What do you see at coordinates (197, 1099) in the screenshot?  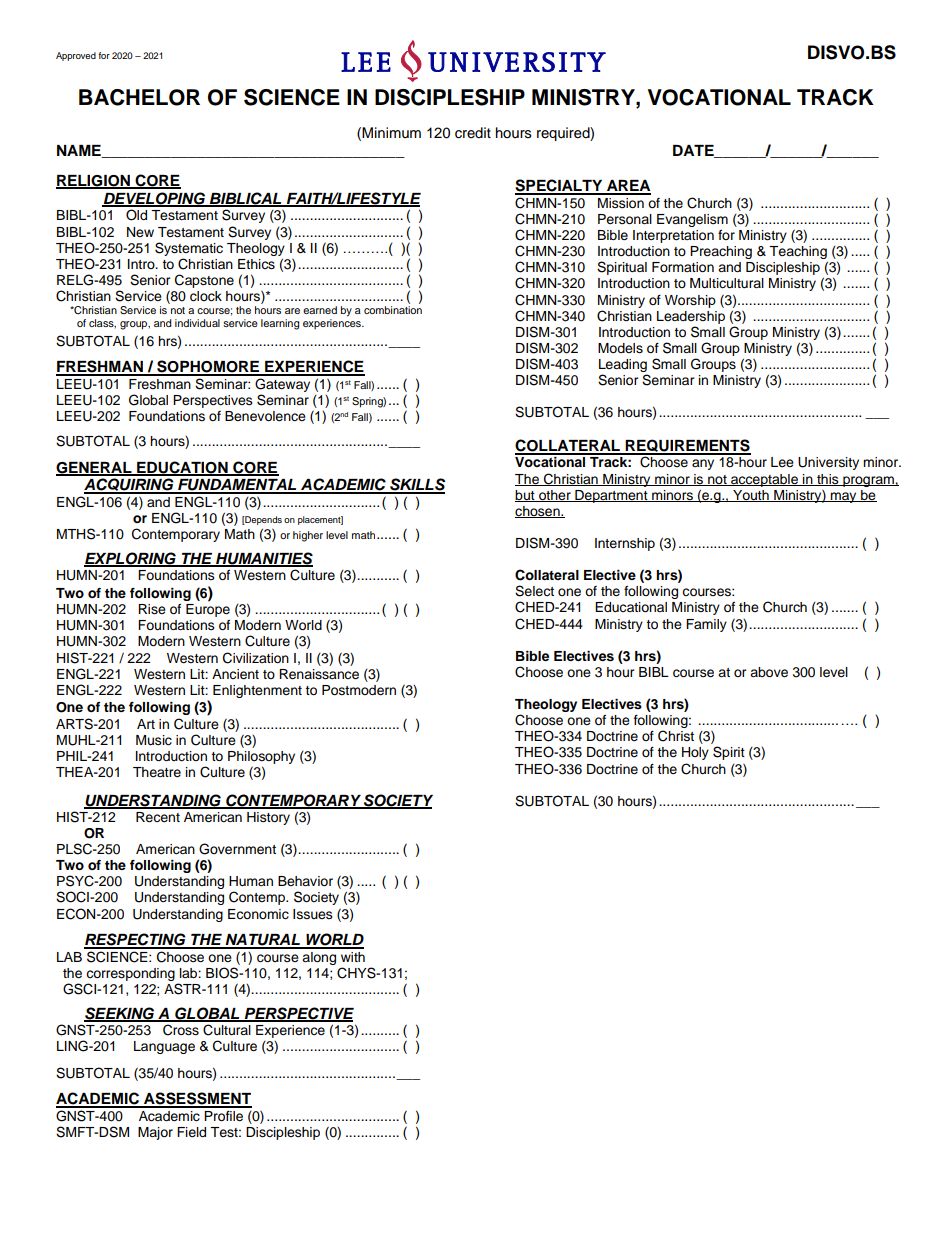 I see `ASSESSMENT` at bounding box center [197, 1099].
